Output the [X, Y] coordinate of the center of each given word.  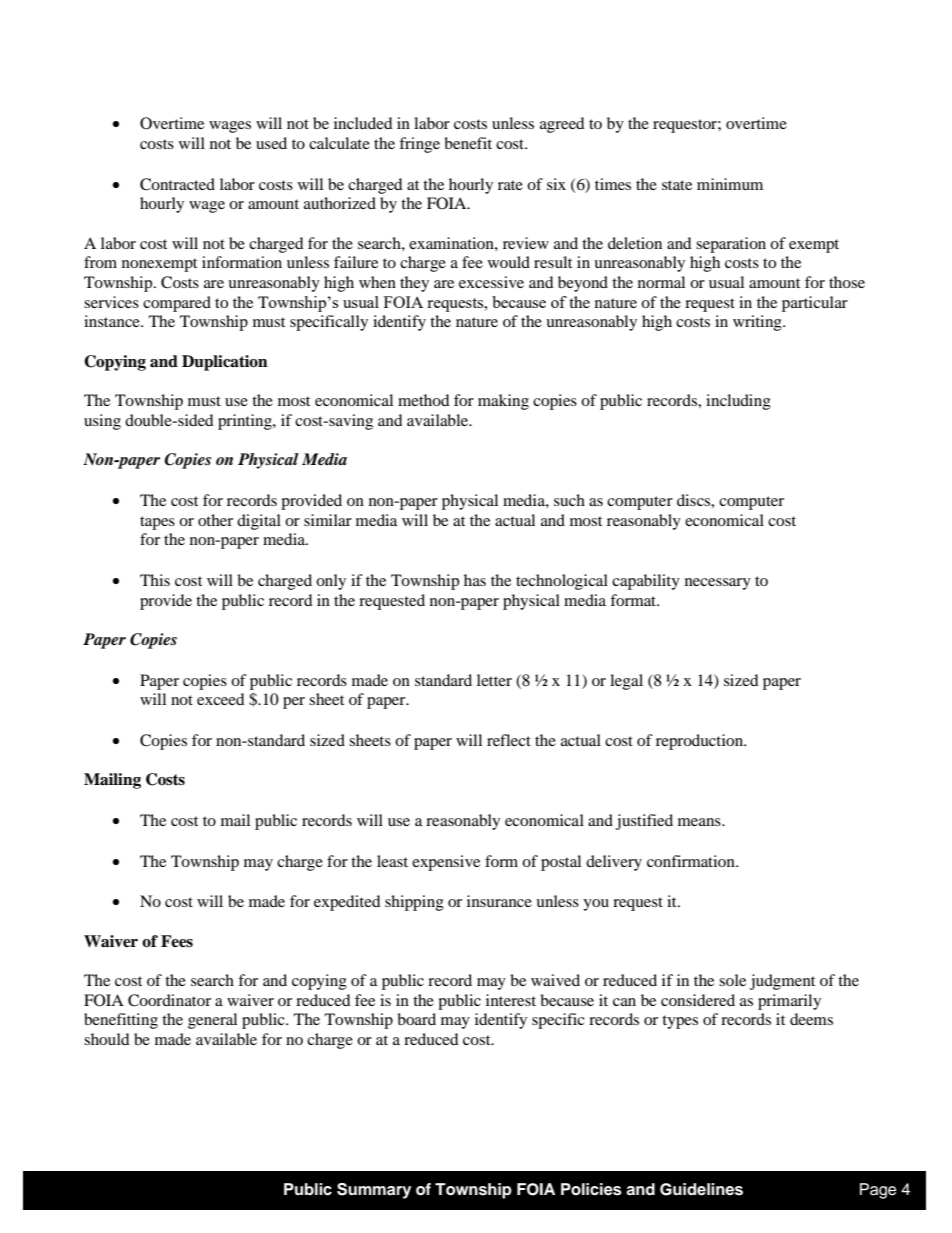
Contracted [177, 184]
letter [494, 680]
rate [510, 185]
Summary [374, 1191]
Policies [591, 1189]
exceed [221, 699]
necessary [718, 584]
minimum [730, 184]
